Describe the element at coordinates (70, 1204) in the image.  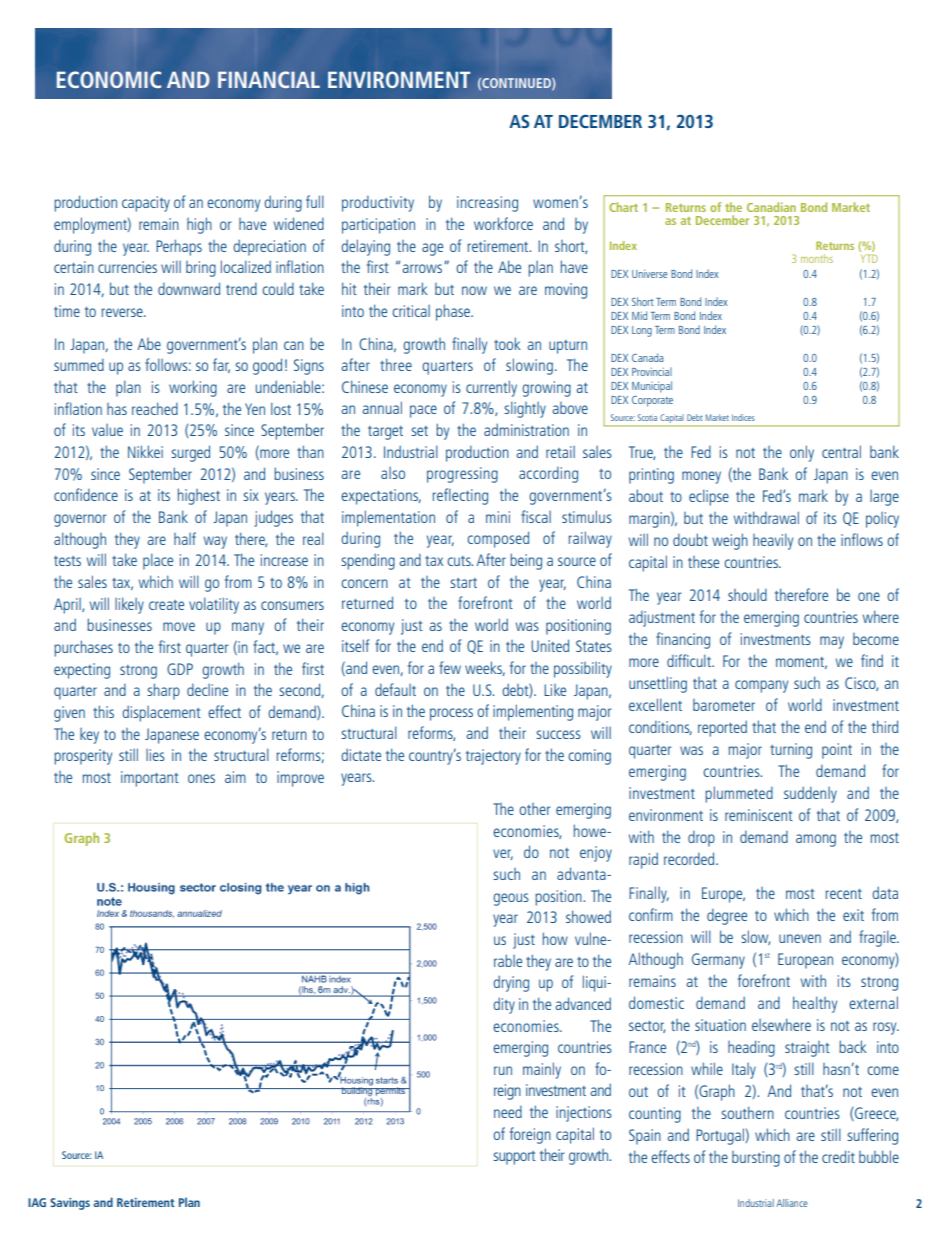
I see `Savings` at that location.
